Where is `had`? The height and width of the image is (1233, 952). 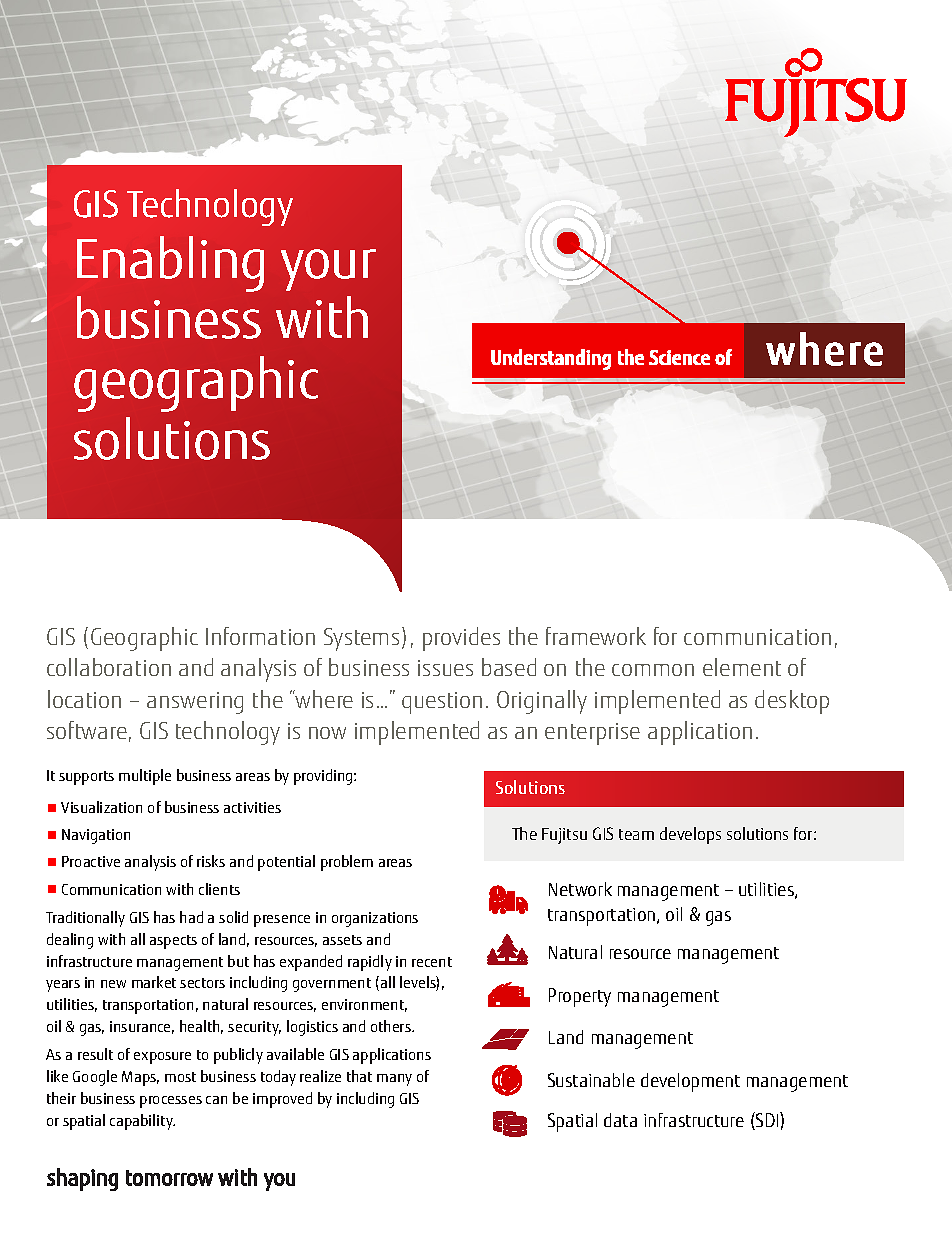 had is located at coordinates (191, 917).
